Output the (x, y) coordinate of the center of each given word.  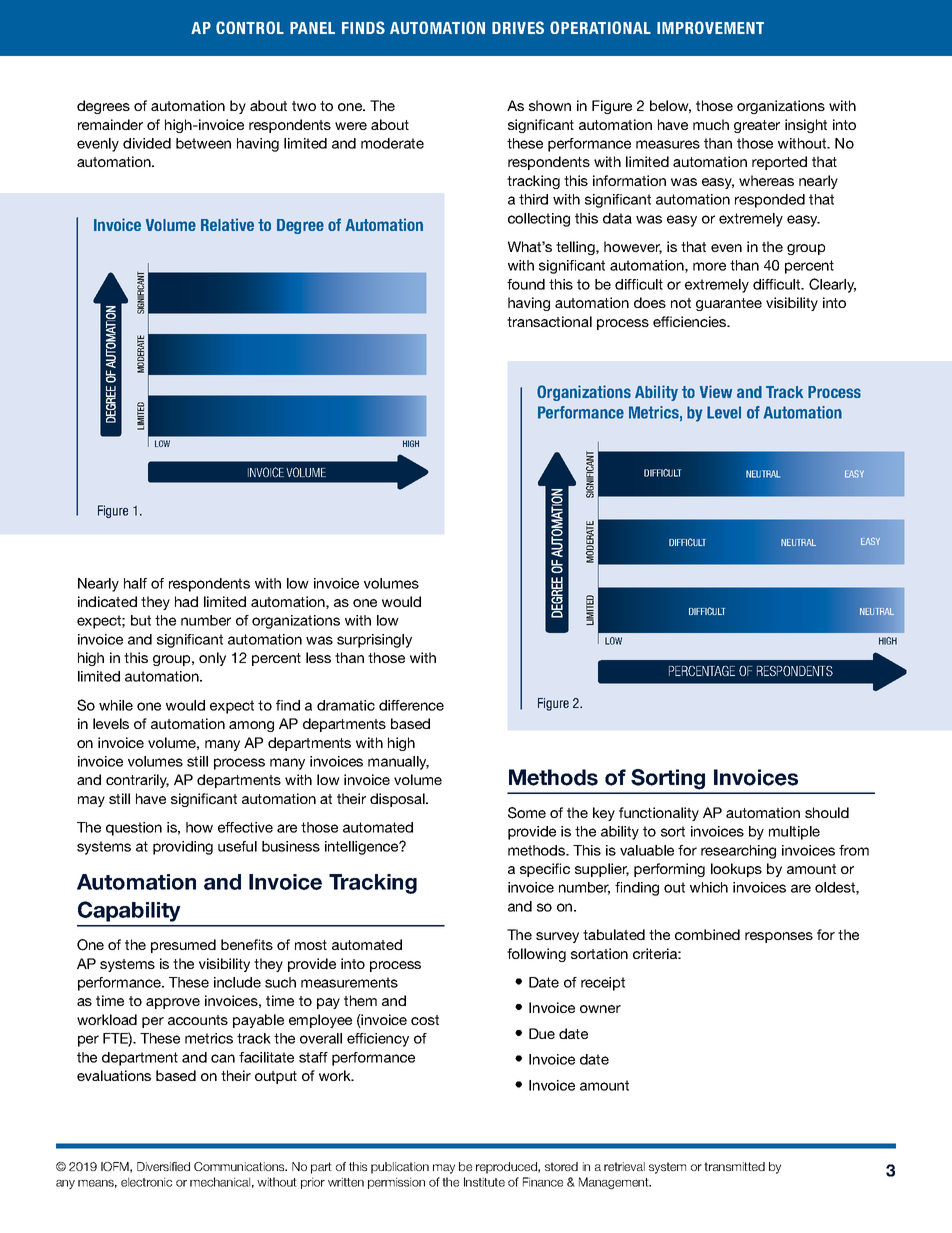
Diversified (163, 1166)
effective (245, 827)
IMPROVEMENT (710, 27)
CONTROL (250, 27)
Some (527, 813)
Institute (484, 1182)
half (135, 583)
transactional (549, 321)
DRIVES (518, 27)
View (716, 391)
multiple (794, 833)
